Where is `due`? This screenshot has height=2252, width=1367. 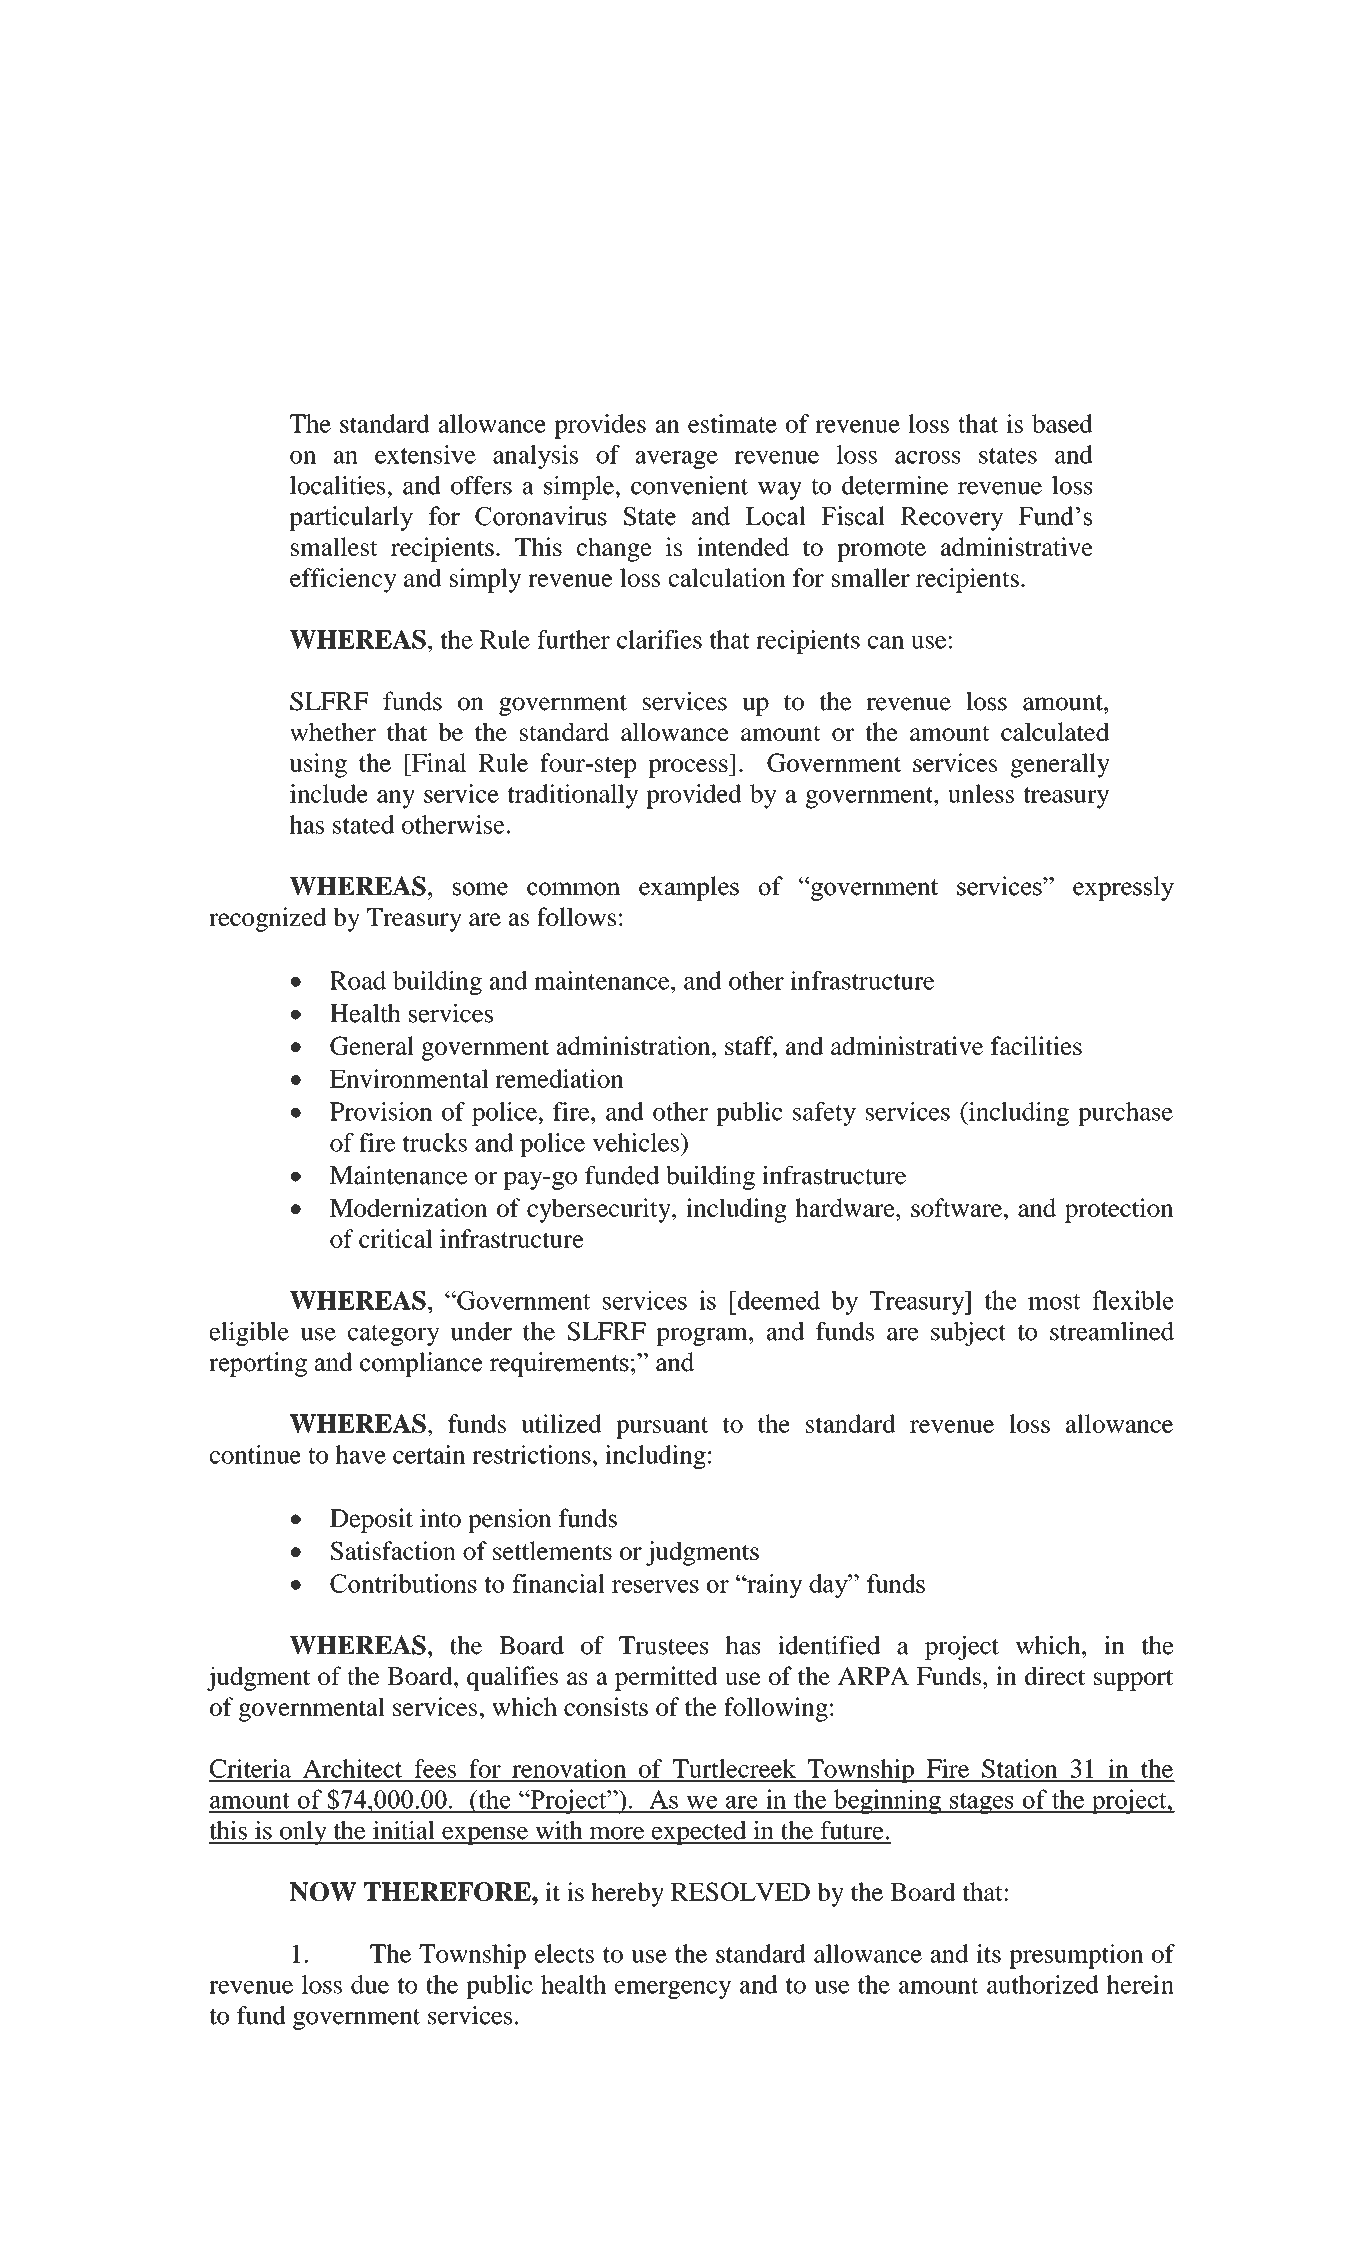
due is located at coordinates (370, 1984).
